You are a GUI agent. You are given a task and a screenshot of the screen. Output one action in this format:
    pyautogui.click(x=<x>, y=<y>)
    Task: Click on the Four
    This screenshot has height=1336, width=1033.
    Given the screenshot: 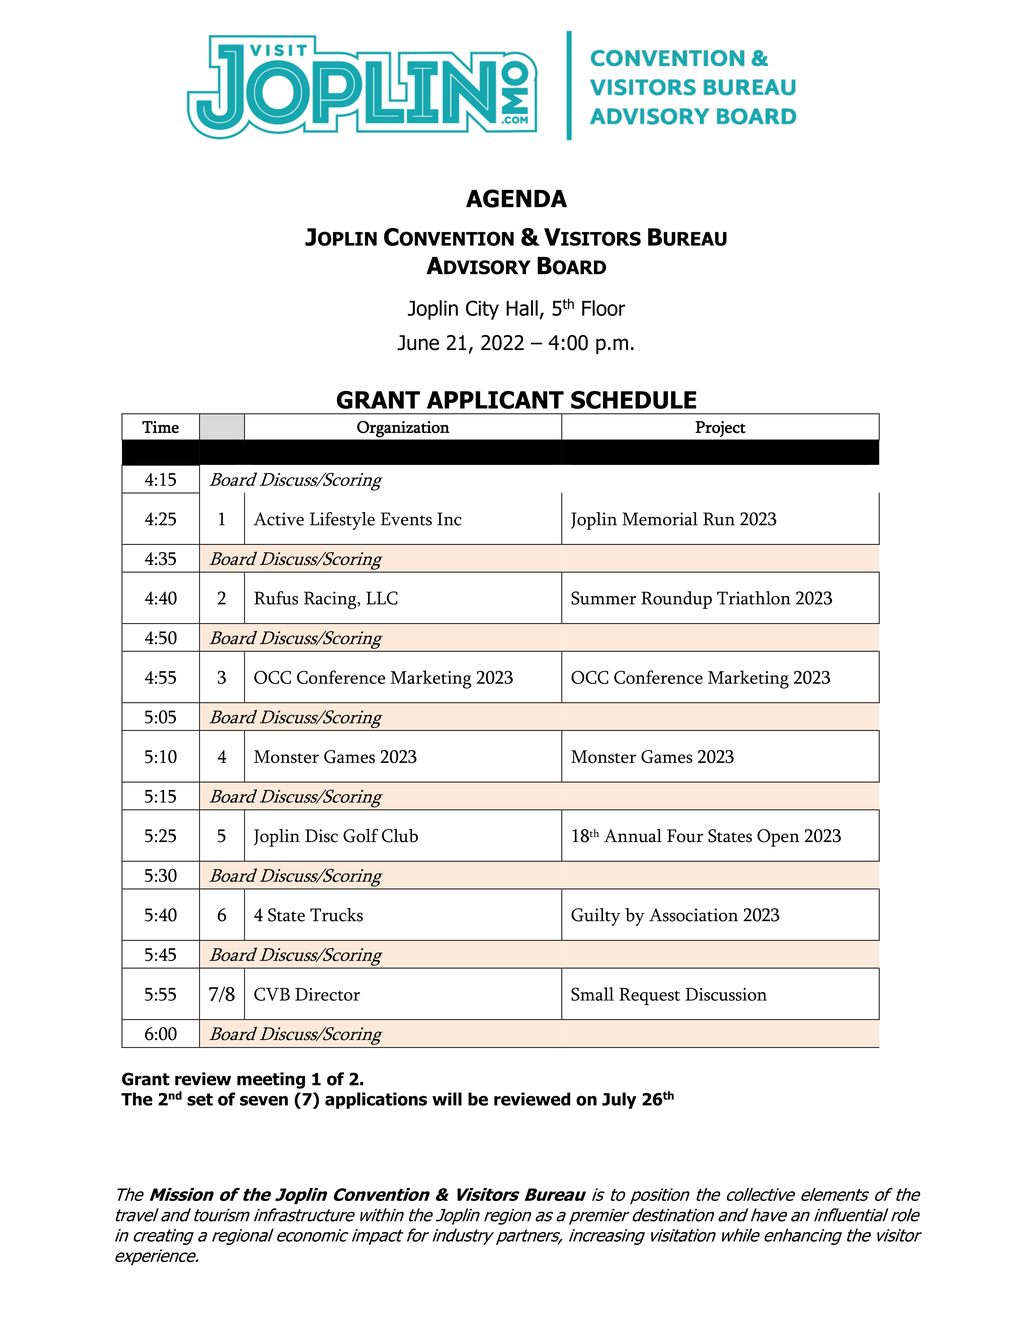 What is the action you would take?
    pyautogui.click(x=685, y=836)
